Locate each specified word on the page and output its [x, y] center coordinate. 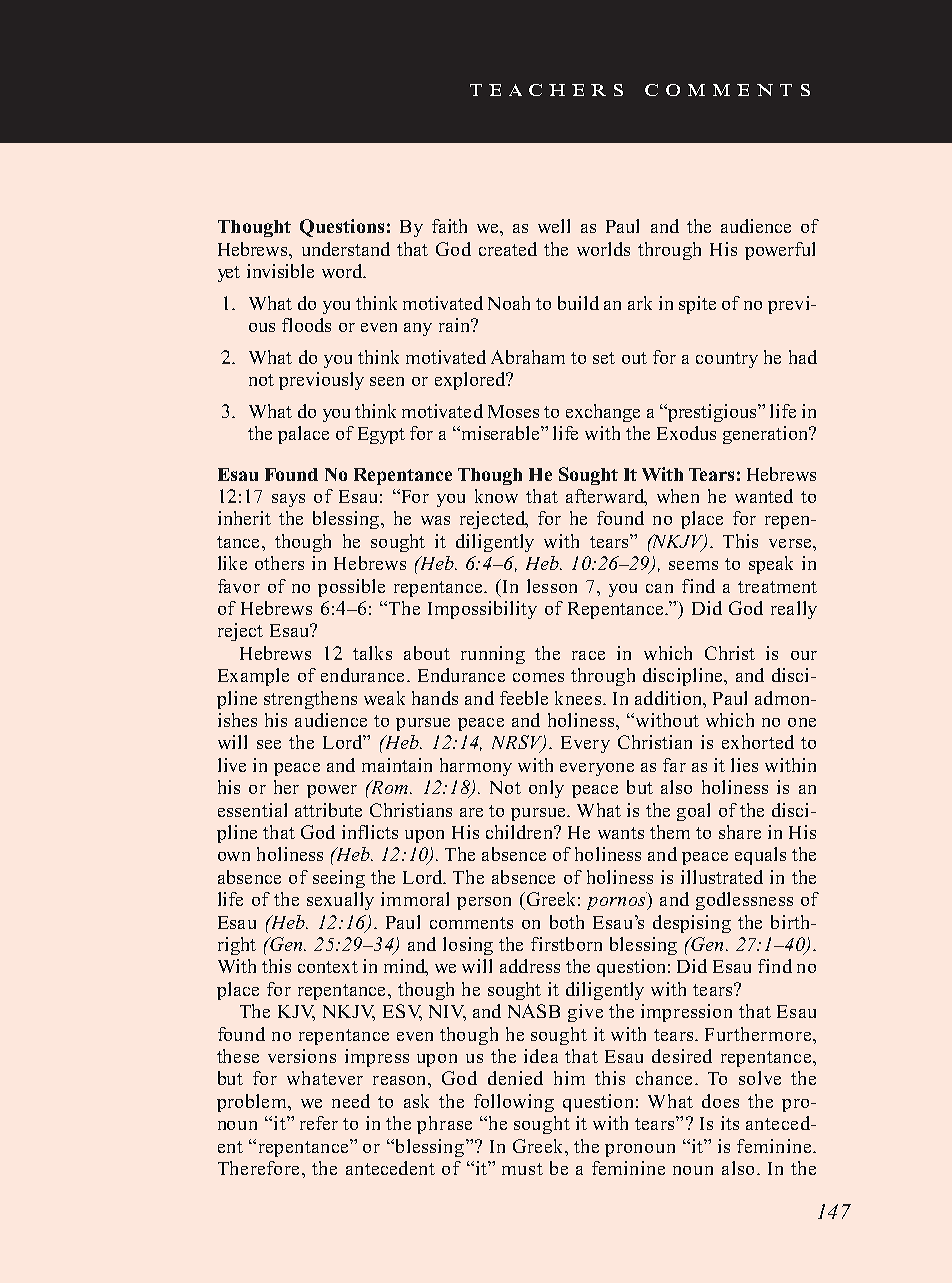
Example [253, 677]
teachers [546, 90]
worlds [603, 249]
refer [319, 1123]
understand [346, 249]
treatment [777, 587]
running [493, 655]
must [522, 1169]
